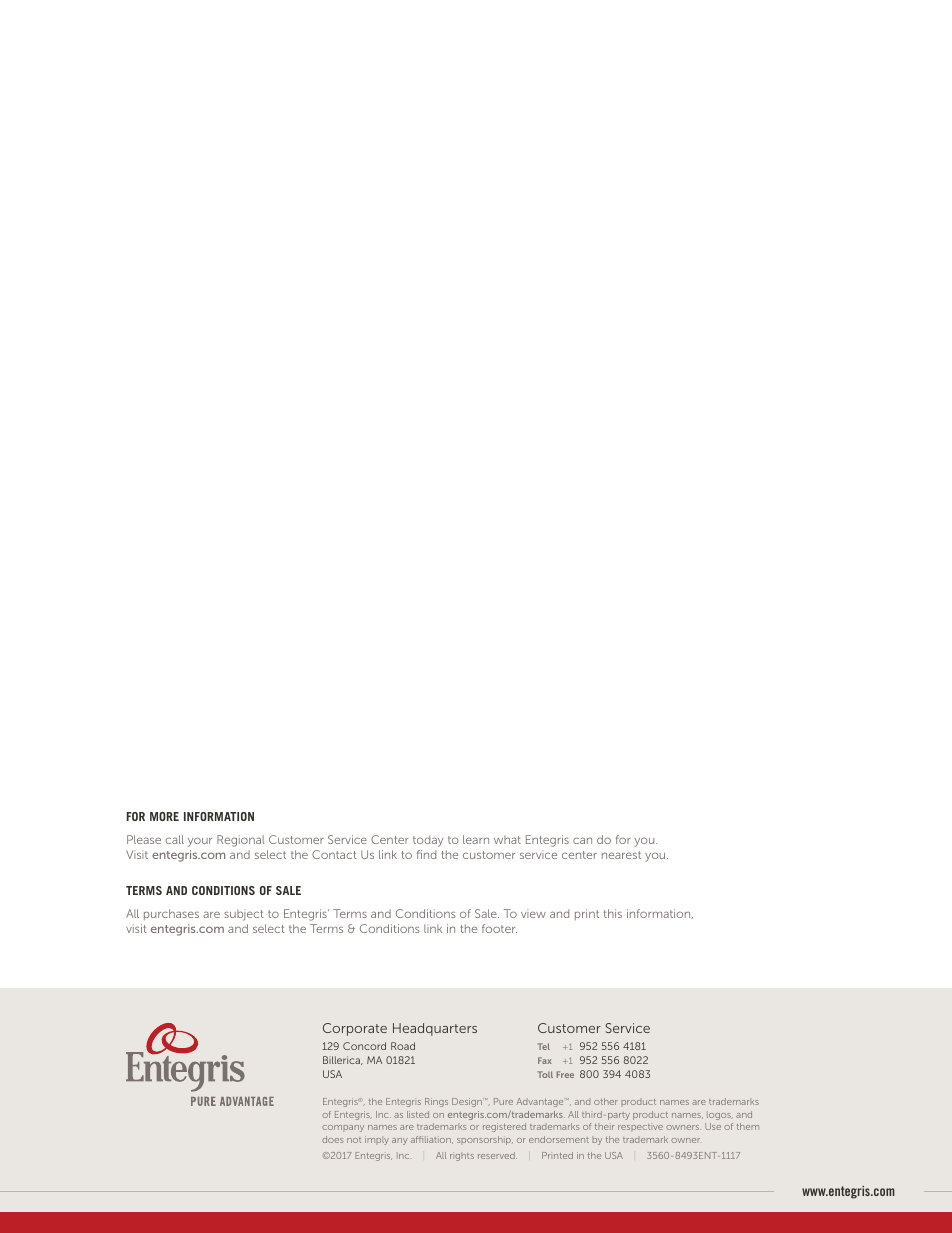 The image size is (952, 1233). What do you see at coordinates (241, 841) in the screenshot?
I see `Regional` at bounding box center [241, 841].
